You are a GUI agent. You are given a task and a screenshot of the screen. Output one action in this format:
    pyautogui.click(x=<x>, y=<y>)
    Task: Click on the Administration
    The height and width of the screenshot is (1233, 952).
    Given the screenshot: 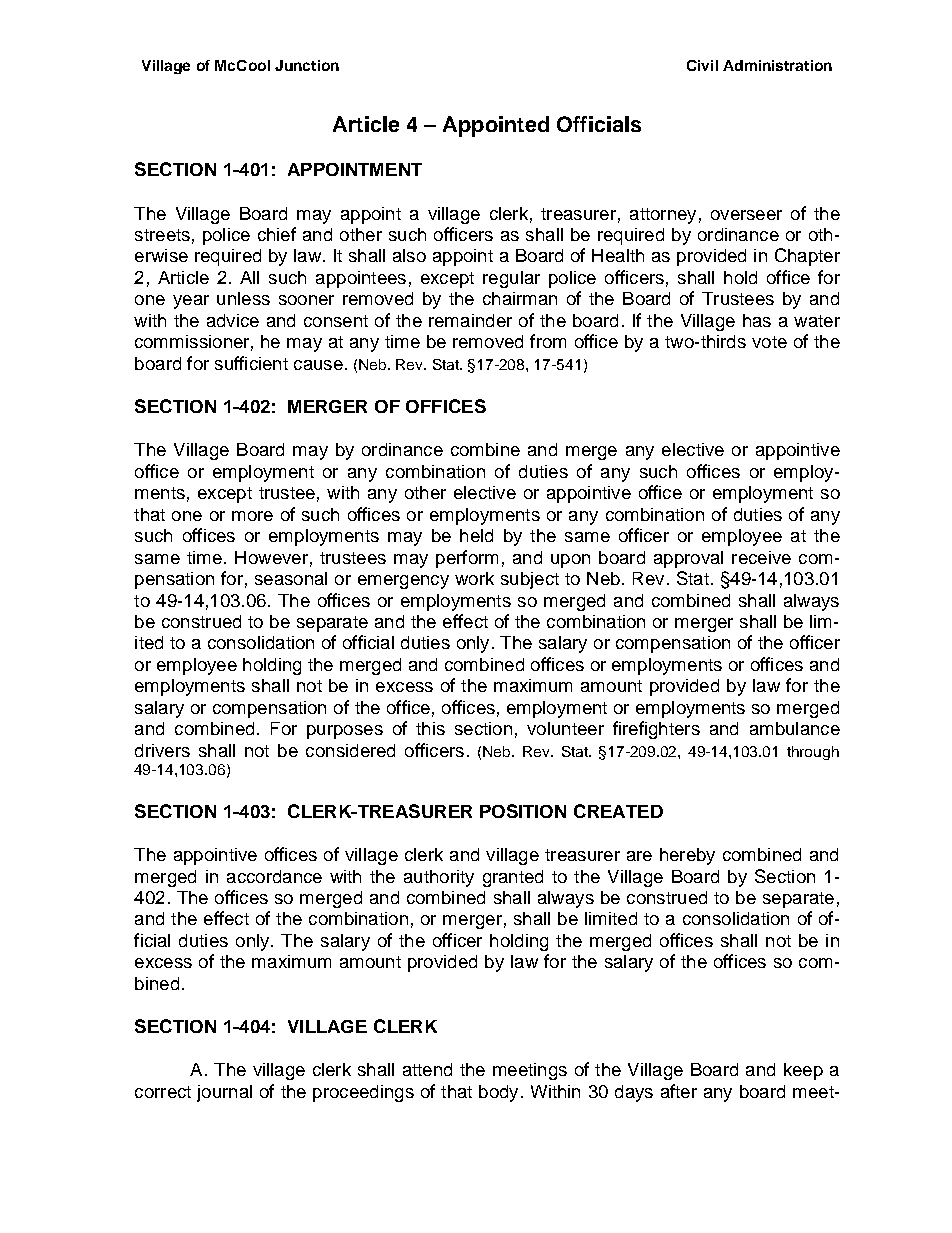 What is the action you would take?
    pyautogui.click(x=777, y=65)
